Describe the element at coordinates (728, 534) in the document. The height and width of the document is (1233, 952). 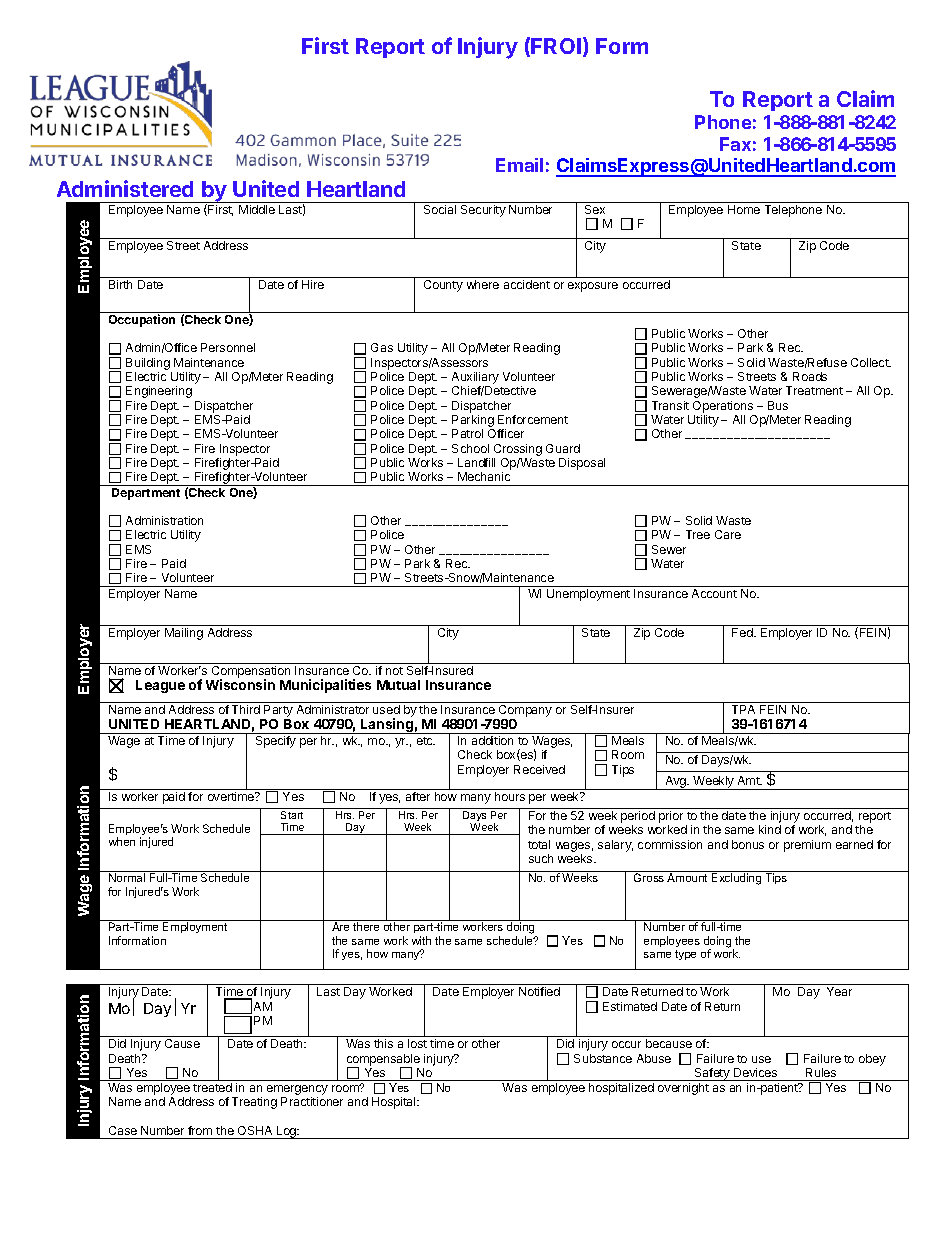
I see `Care` at that location.
